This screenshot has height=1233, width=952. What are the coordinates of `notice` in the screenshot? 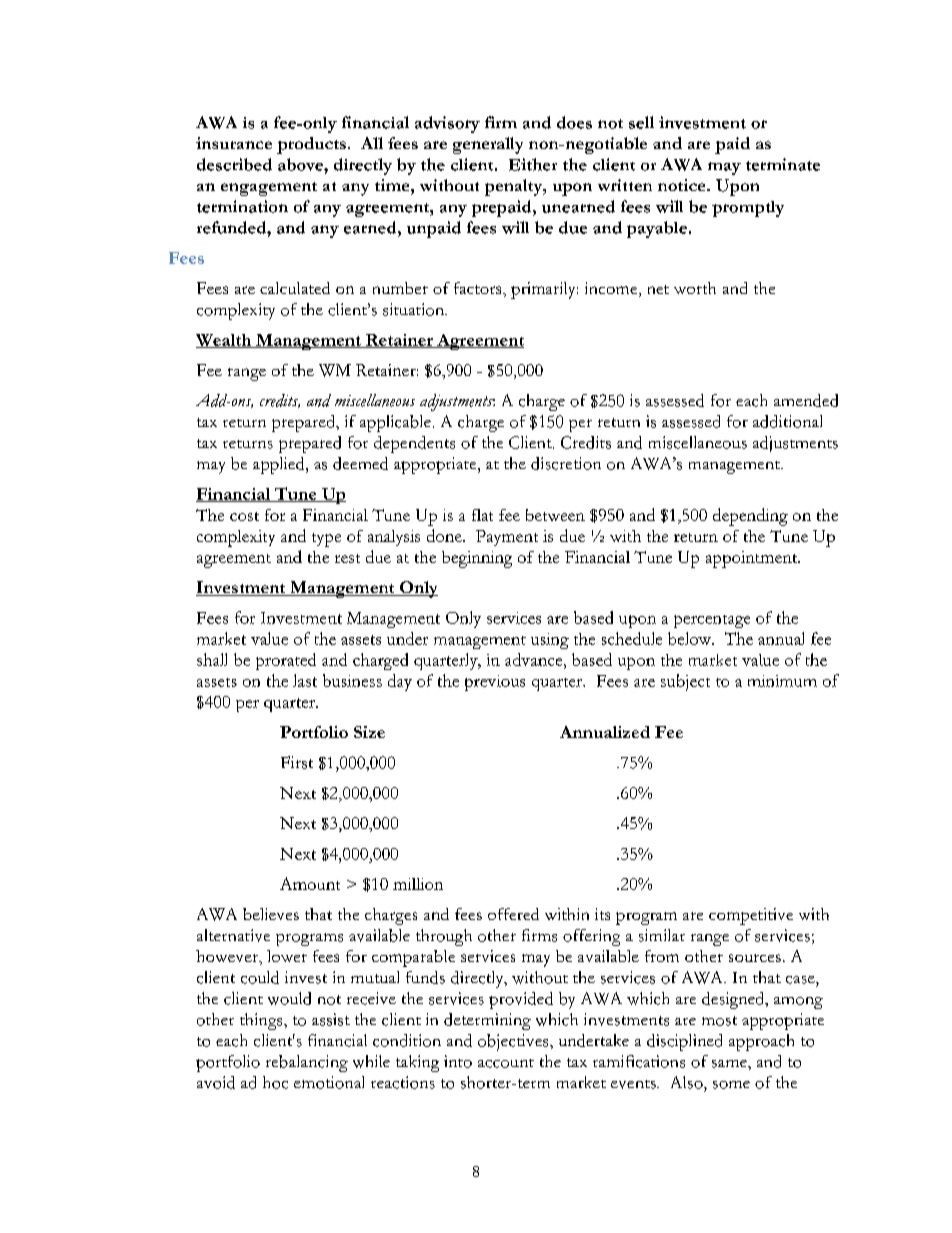 It's located at (683, 185).
